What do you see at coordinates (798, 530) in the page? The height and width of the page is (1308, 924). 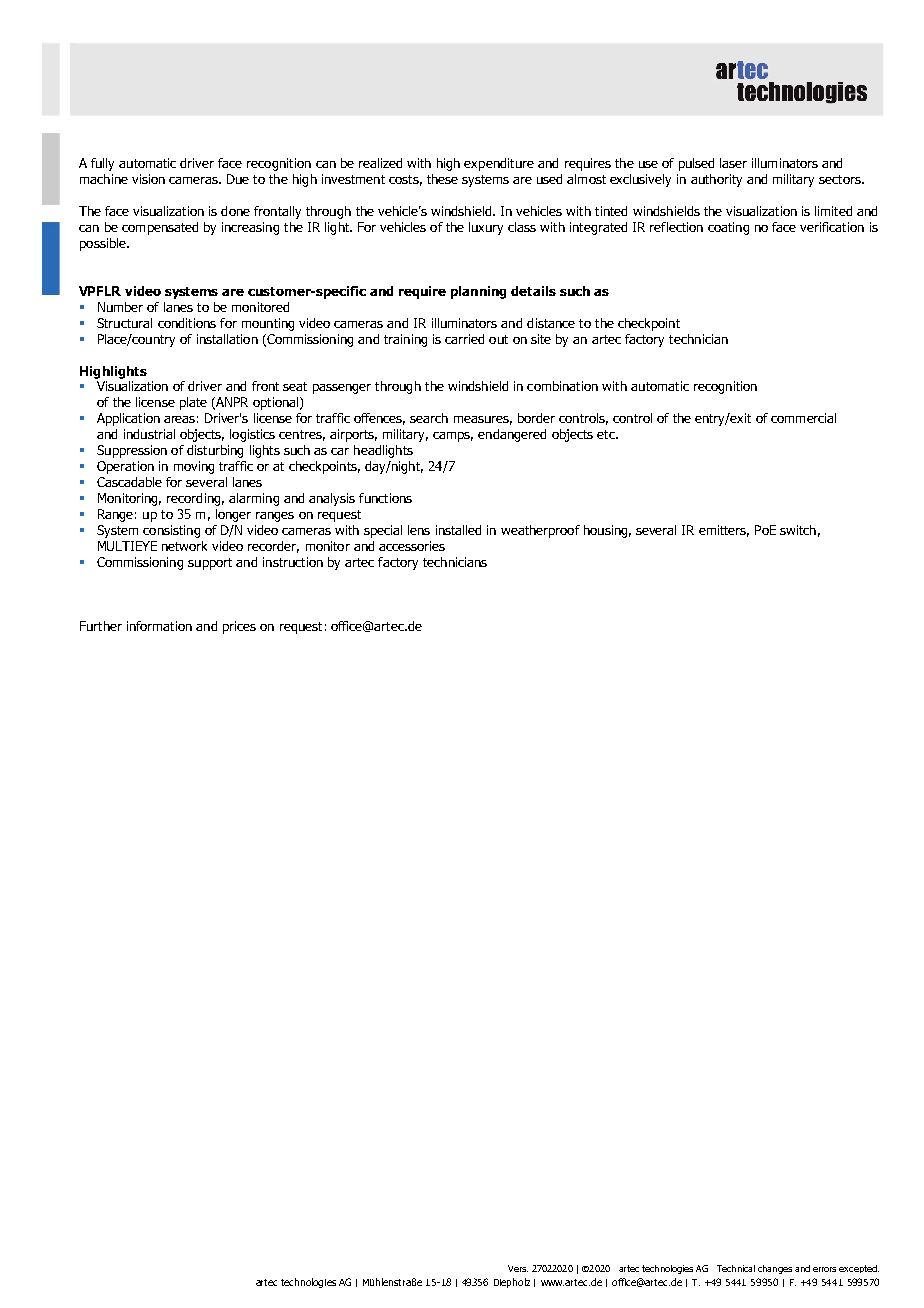 I see `switch` at bounding box center [798, 530].
